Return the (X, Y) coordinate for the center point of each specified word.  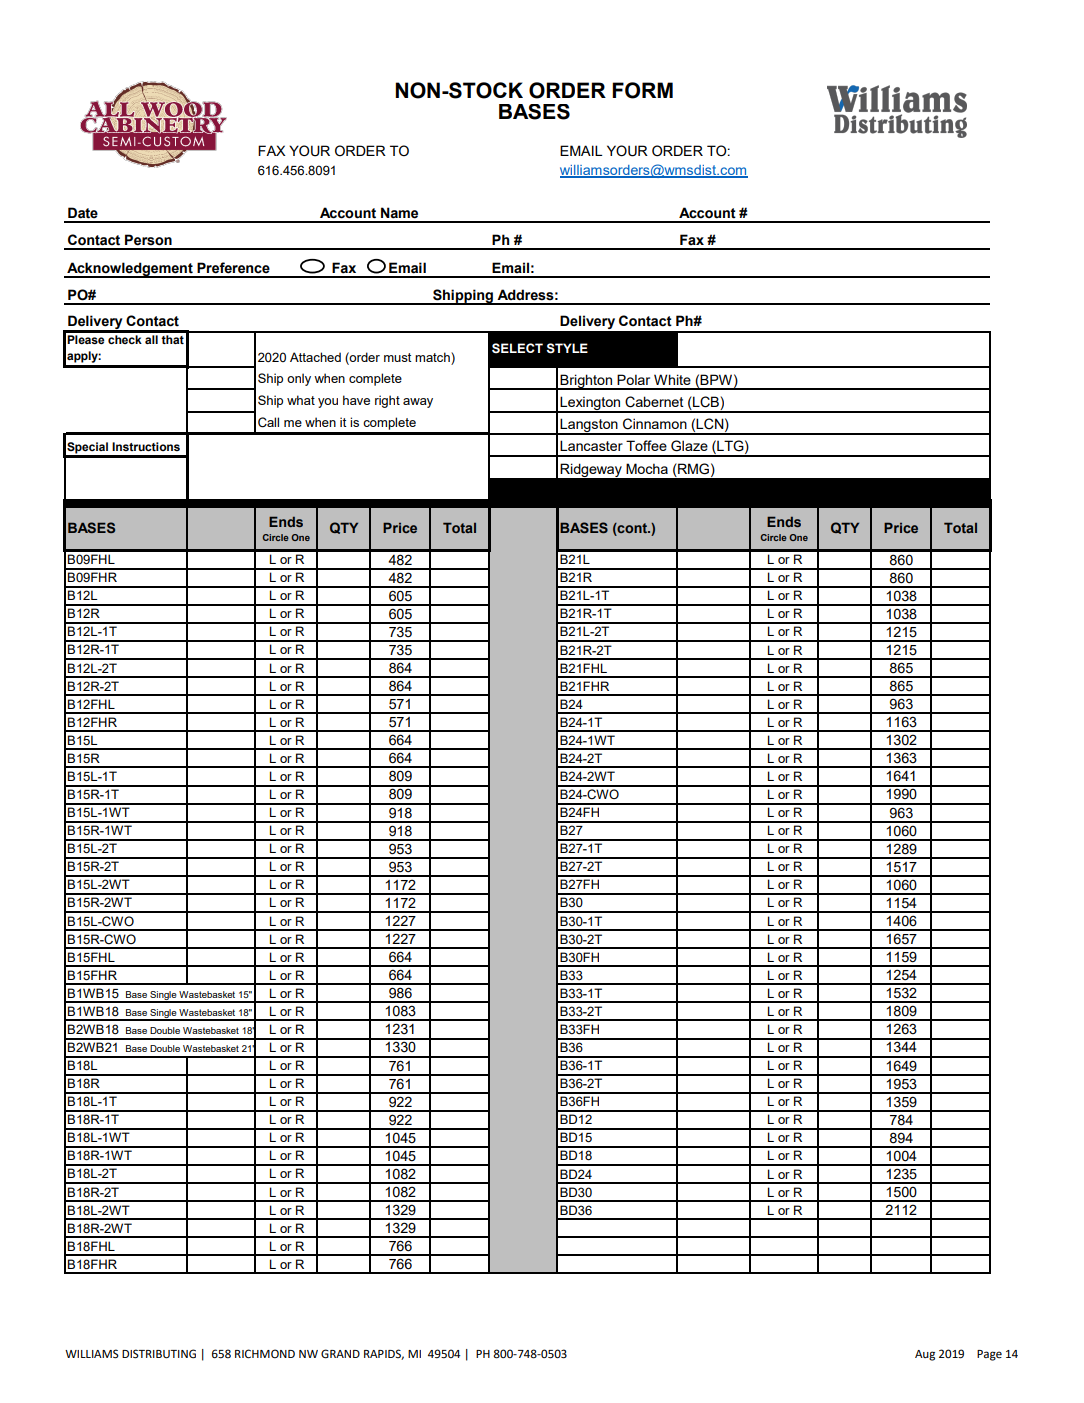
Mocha (647, 468)
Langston (589, 426)
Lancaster (591, 445)
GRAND (340, 1354)
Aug (925, 1355)
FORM (642, 90)
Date (83, 213)
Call (268, 422)
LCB (706, 403)
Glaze (689, 446)
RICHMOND (265, 1354)
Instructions (146, 446)
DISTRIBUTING (159, 1354)
